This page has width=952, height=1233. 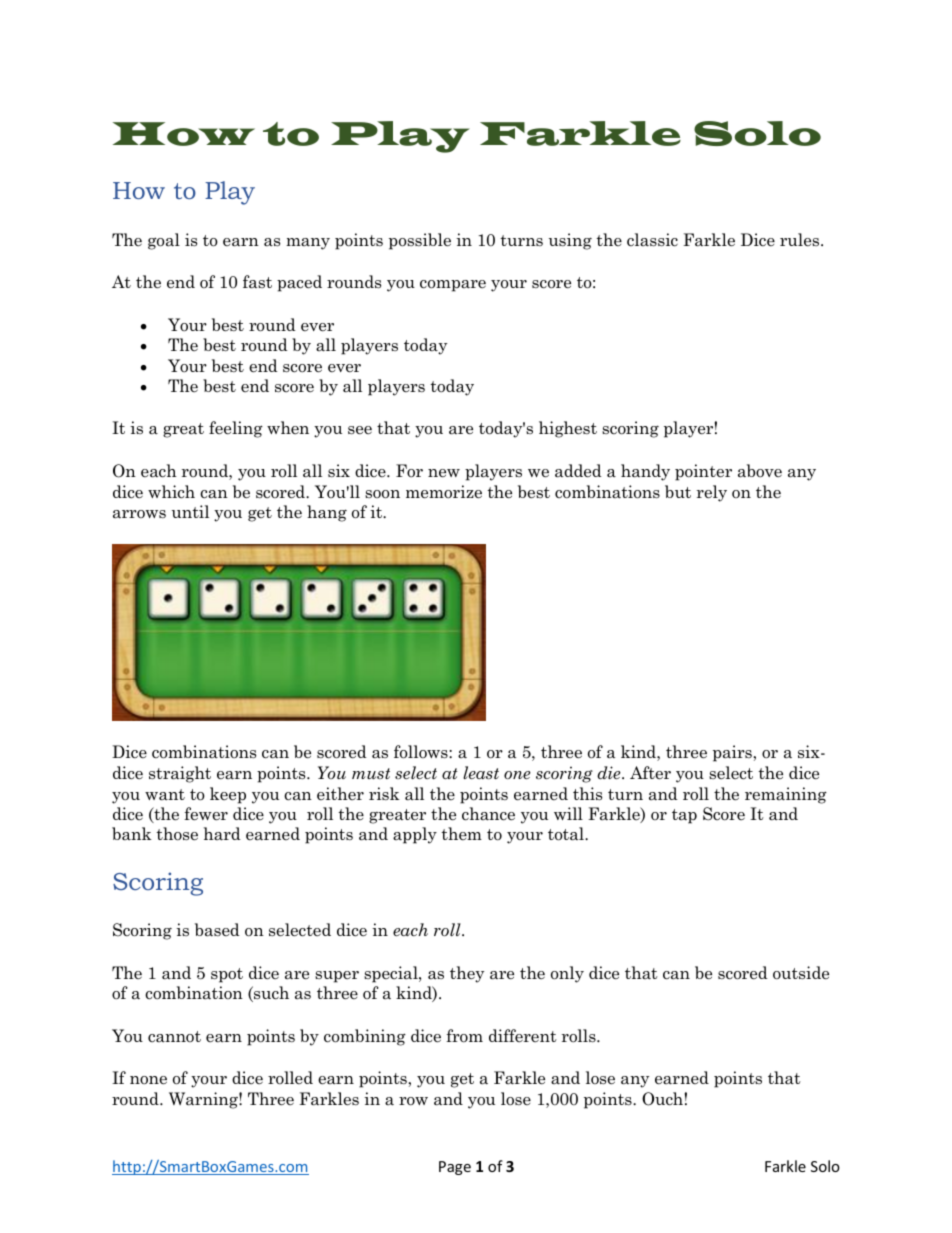 What do you see at coordinates (422, 752) in the page?
I see `follows` at bounding box center [422, 752].
